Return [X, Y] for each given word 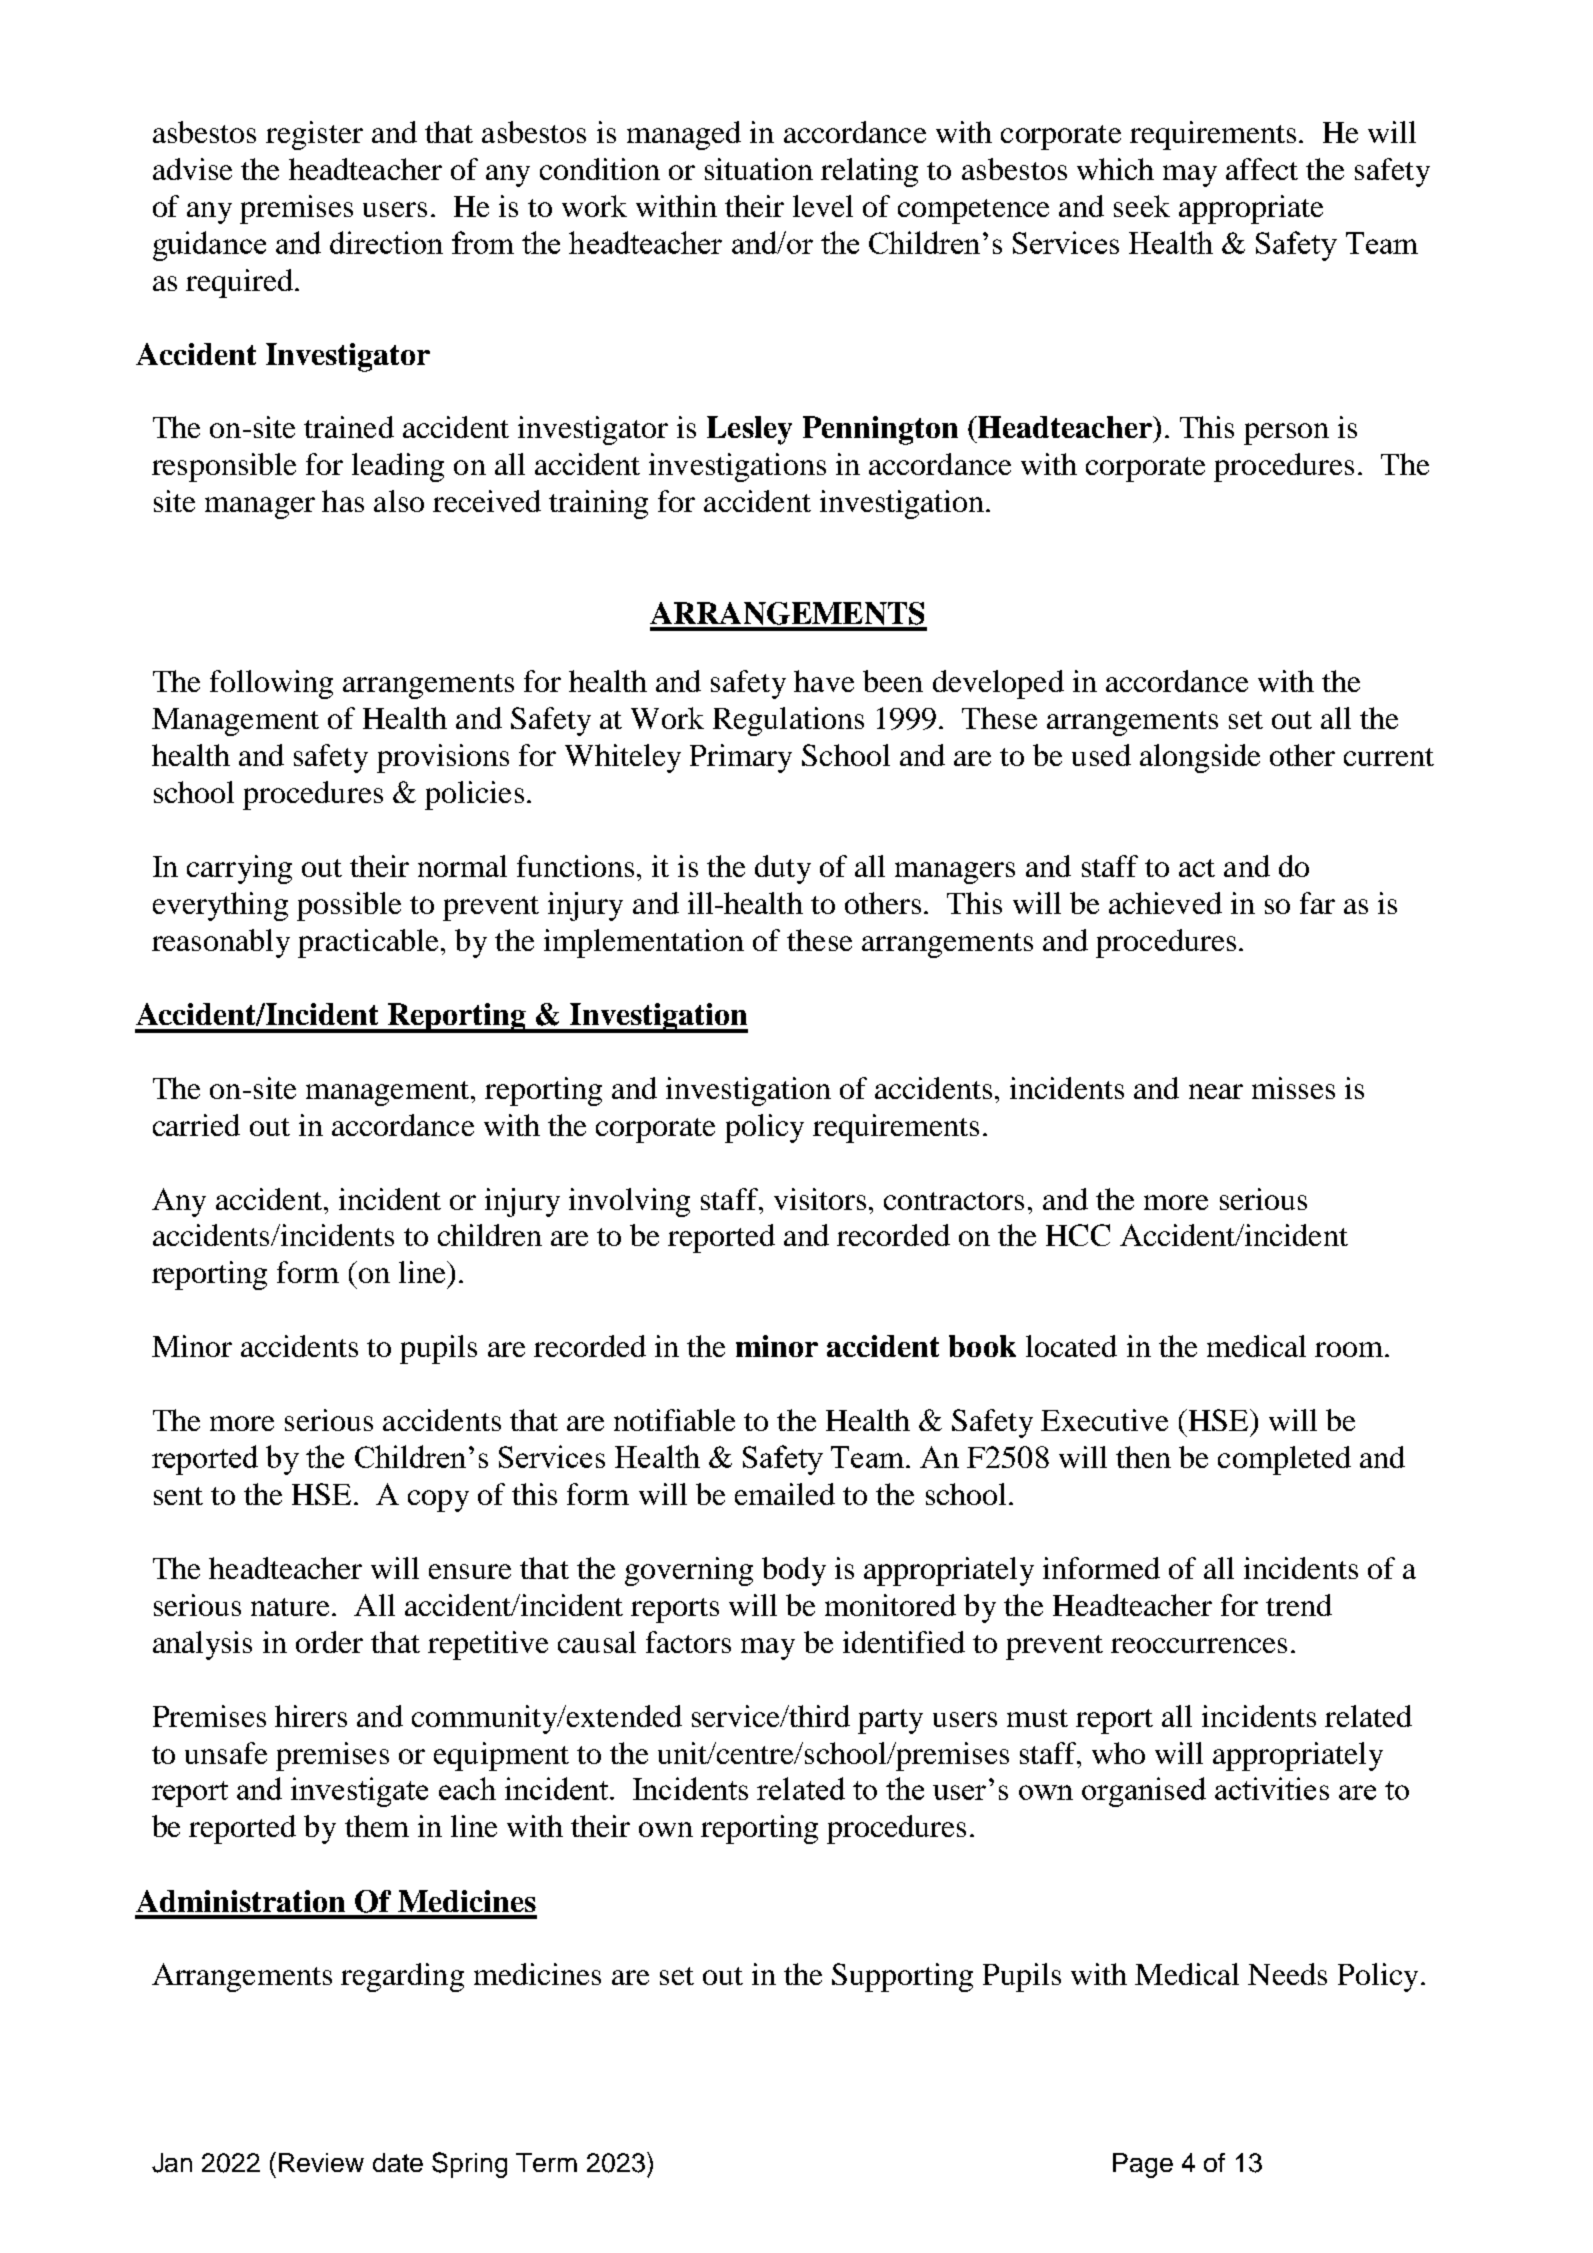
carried [196, 1125]
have [824, 681]
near [1216, 1091]
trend [1299, 1605]
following [271, 684]
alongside [1200, 758]
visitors [820, 1199]
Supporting [902, 1977]
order [329, 1642]
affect [1262, 169]
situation [759, 169]
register [314, 135]
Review [321, 2162]
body [794, 1571]
